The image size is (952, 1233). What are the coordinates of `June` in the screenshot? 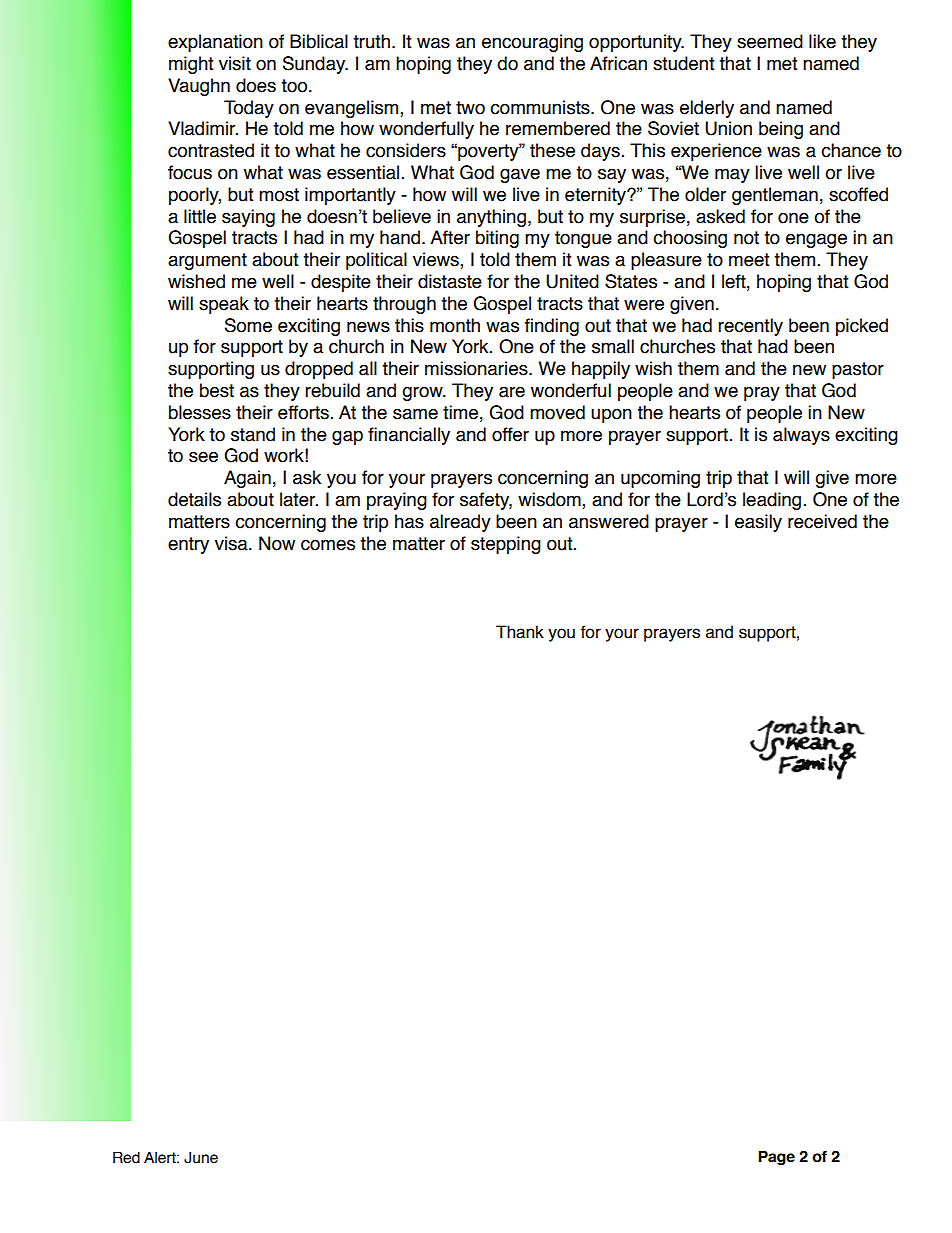 It's located at (201, 1157).
